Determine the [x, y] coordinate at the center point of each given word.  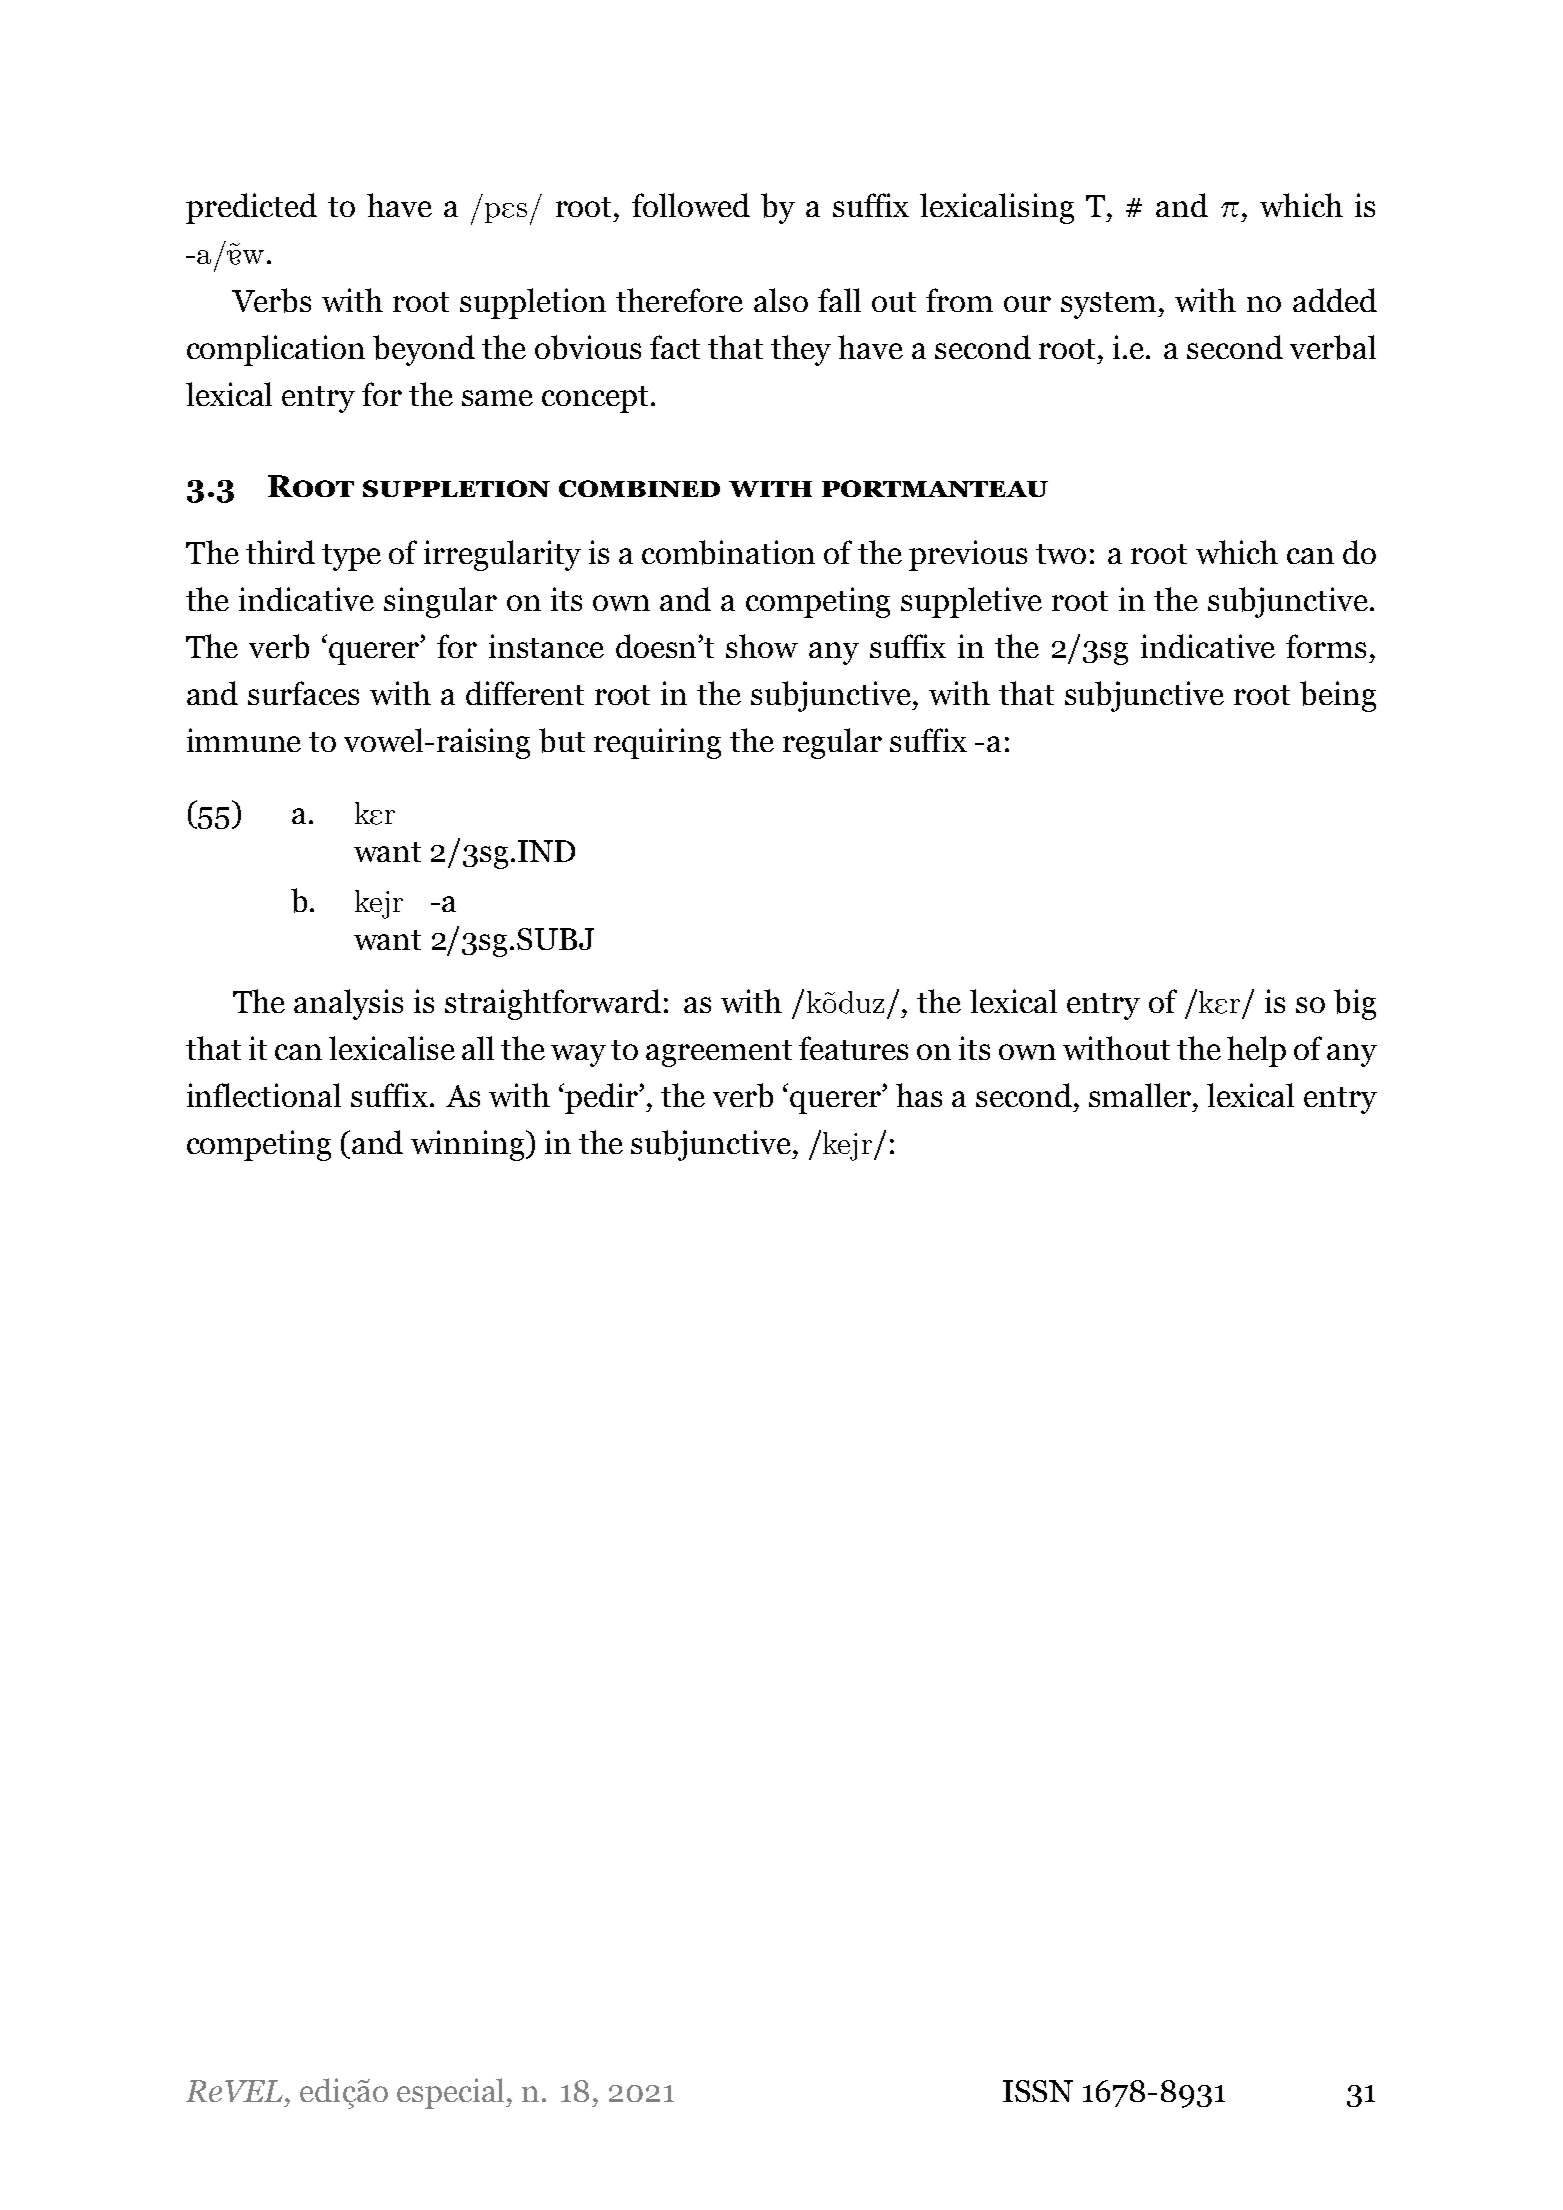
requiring [657, 743]
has [919, 1095]
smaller [1141, 1095]
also [781, 300]
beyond [424, 350]
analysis [348, 1004]
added [1335, 300]
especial [452, 2093]
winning [469, 1145]
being [1338, 696]
